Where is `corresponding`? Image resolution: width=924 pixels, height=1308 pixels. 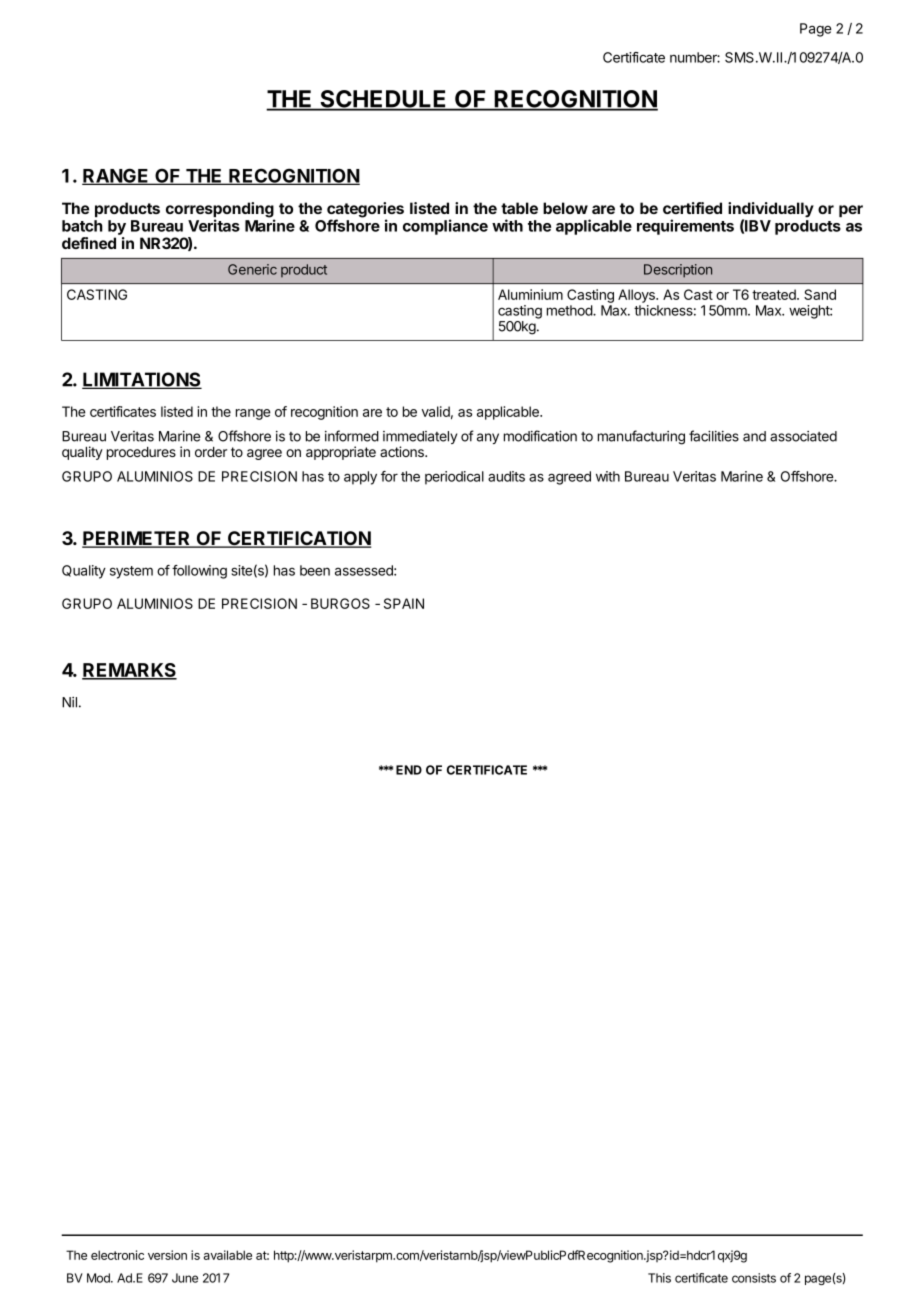 corresponding is located at coordinates (220, 211).
